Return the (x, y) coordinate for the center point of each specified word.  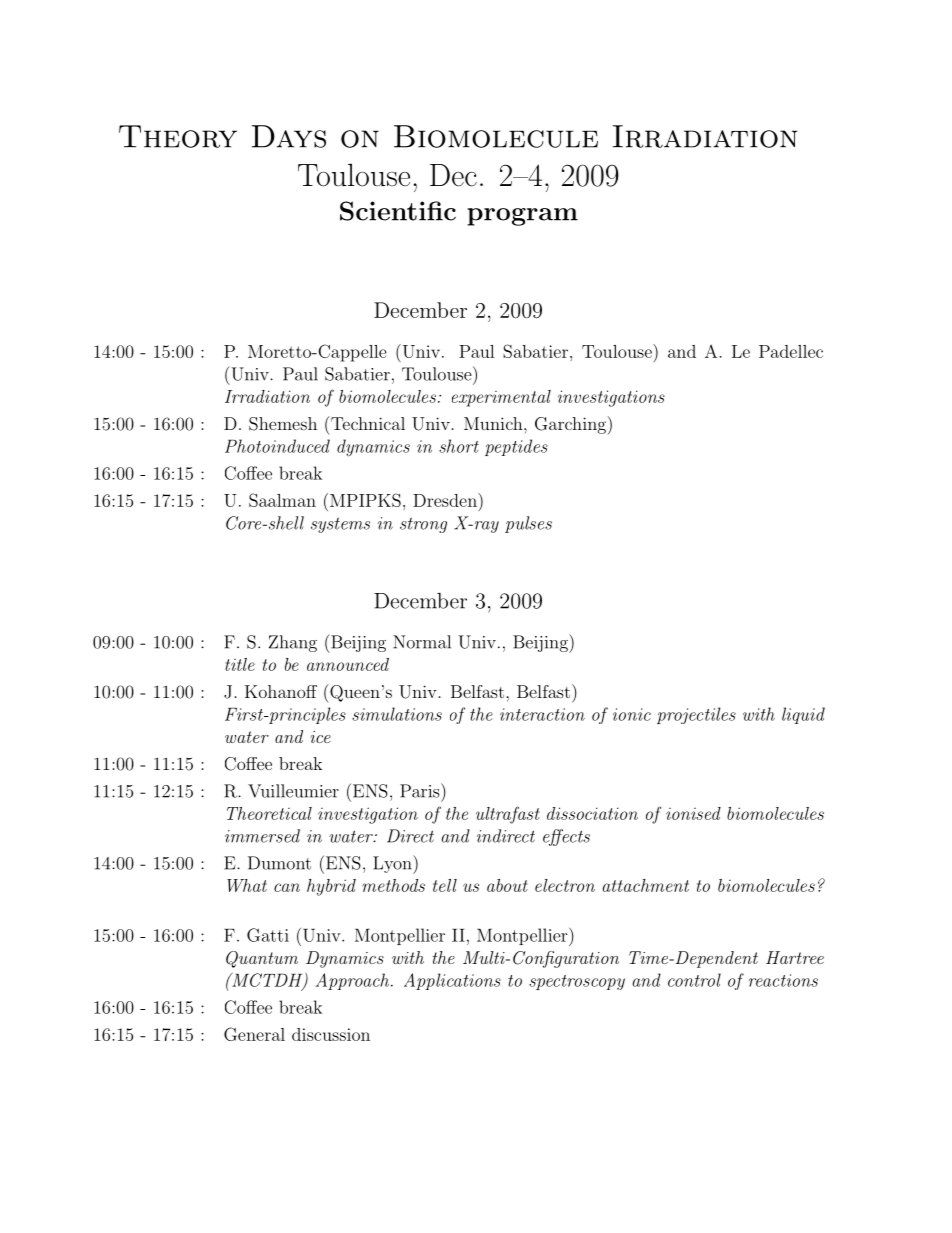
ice (320, 737)
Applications (452, 981)
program (522, 217)
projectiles (696, 715)
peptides (516, 447)
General (254, 1034)
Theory (178, 136)
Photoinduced (277, 446)
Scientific (398, 211)
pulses (528, 524)
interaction (542, 714)
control (694, 980)
